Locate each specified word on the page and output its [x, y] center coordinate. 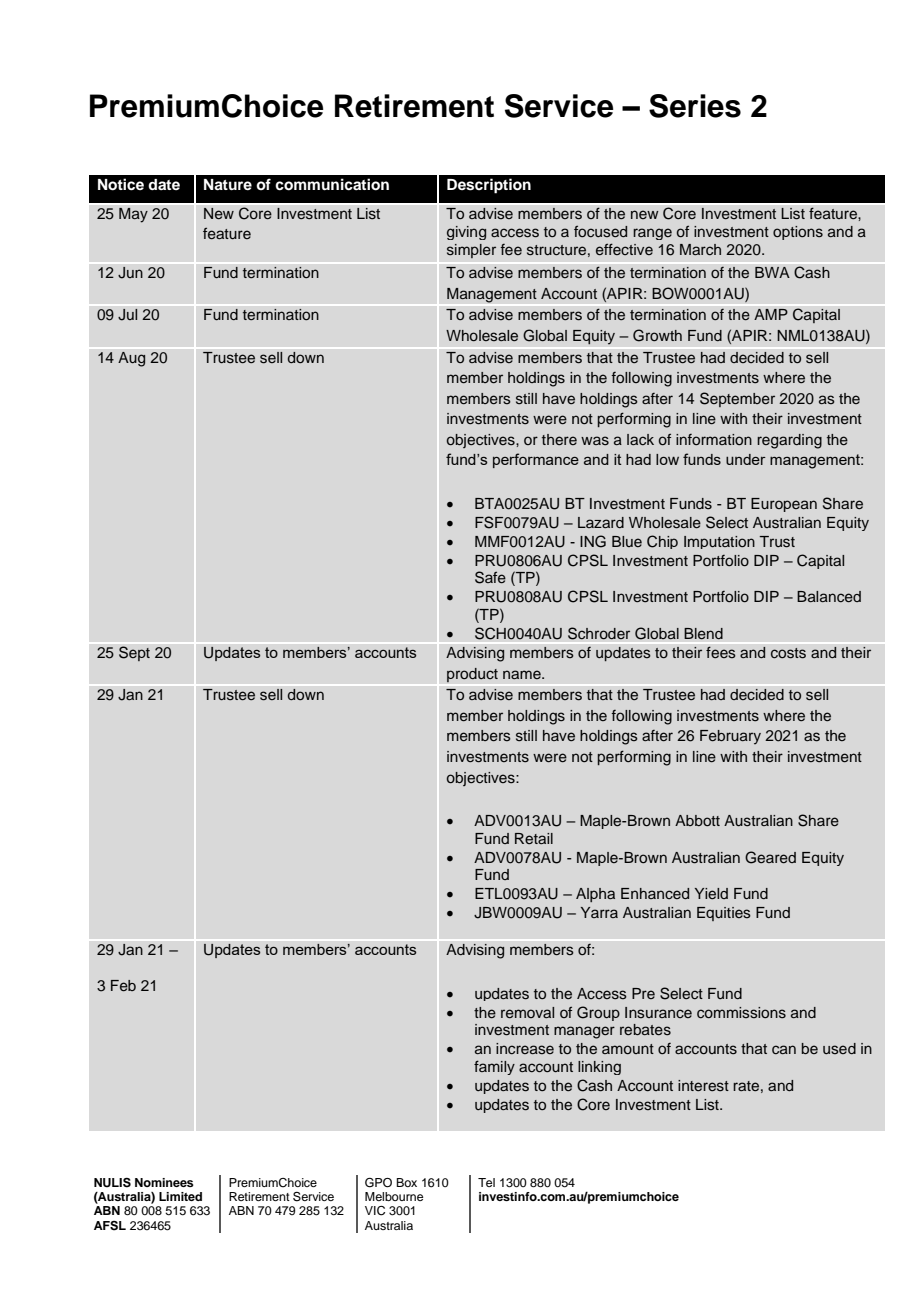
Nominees [164, 1182]
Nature [228, 185]
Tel [486, 1182]
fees [721, 652]
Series [695, 106]
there [559, 439]
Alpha [595, 895]
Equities [724, 914]
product [472, 675]
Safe [490, 577]
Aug [132, 359]
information [714, 439]
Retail [534, 838]
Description [489, 186]
